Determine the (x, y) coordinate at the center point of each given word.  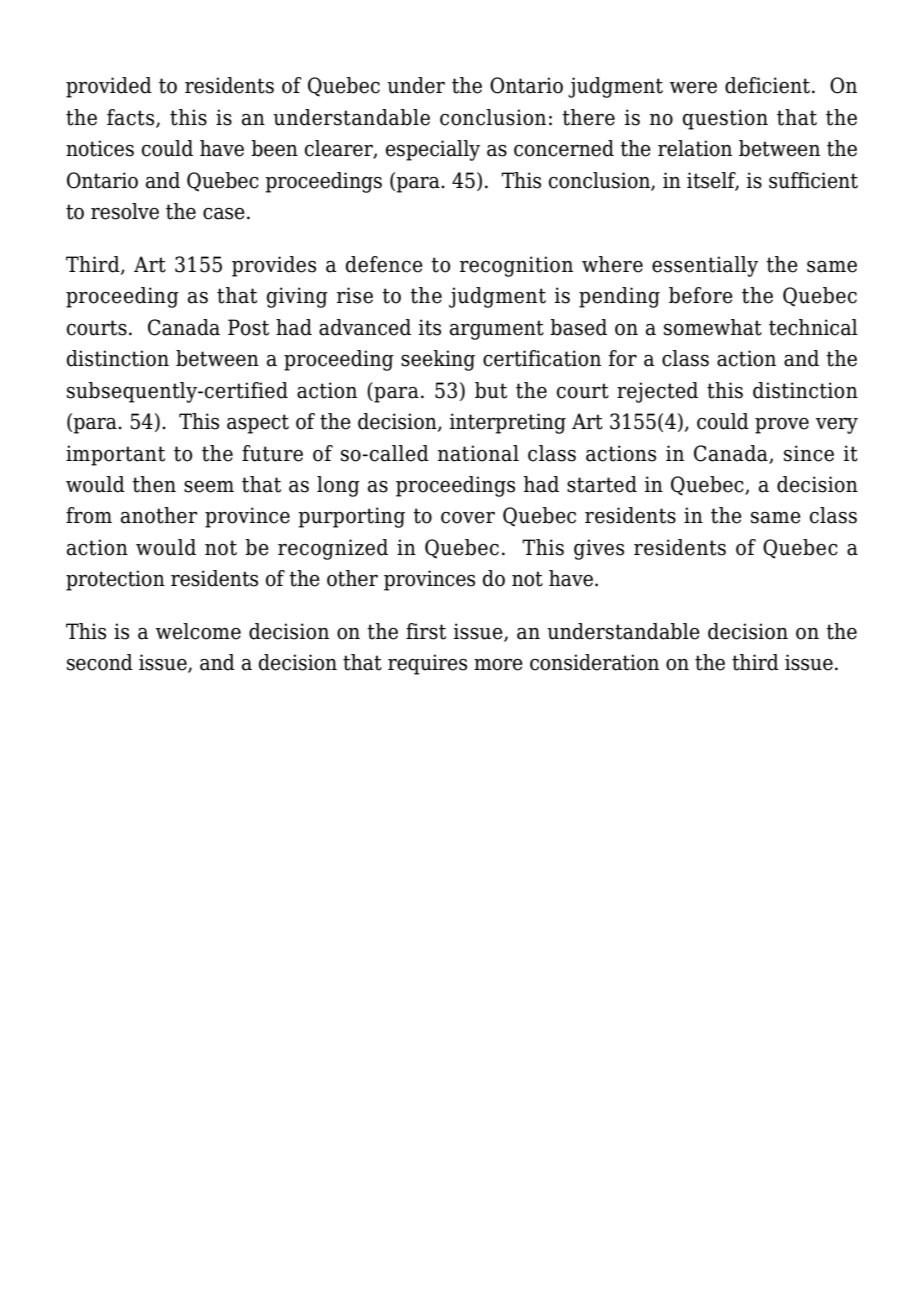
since (809, 453)
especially (433, 150)
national (478, 453)
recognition (516, 266)
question (725, 119)
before (701, 295)
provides (274, 266)
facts (132, 118)
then (154, 484)
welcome (198, 631)
